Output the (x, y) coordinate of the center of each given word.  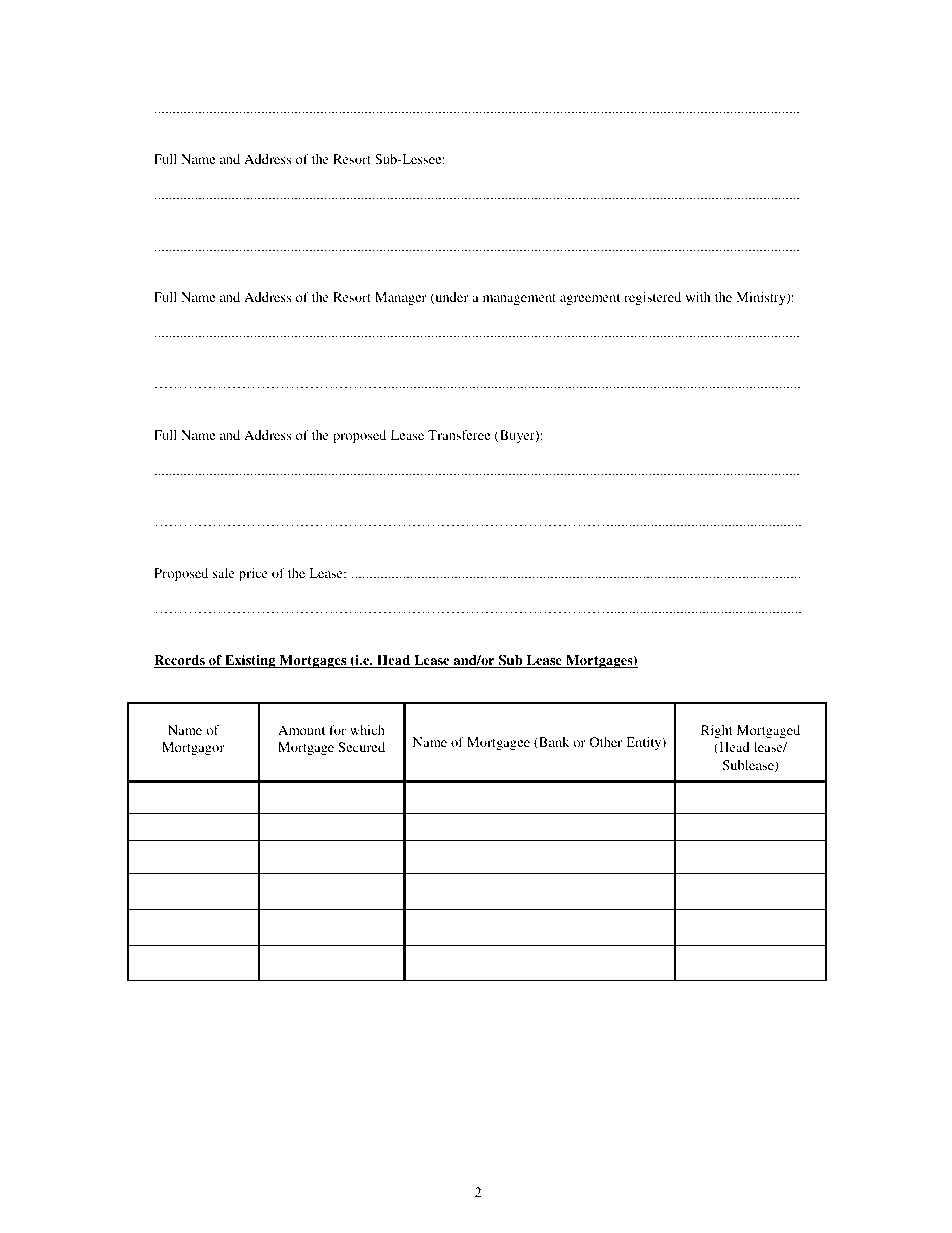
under (450, 298)
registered (652, 298)
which (367, 730)
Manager (400, 298)
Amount (301, 730)
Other (606, 742)
